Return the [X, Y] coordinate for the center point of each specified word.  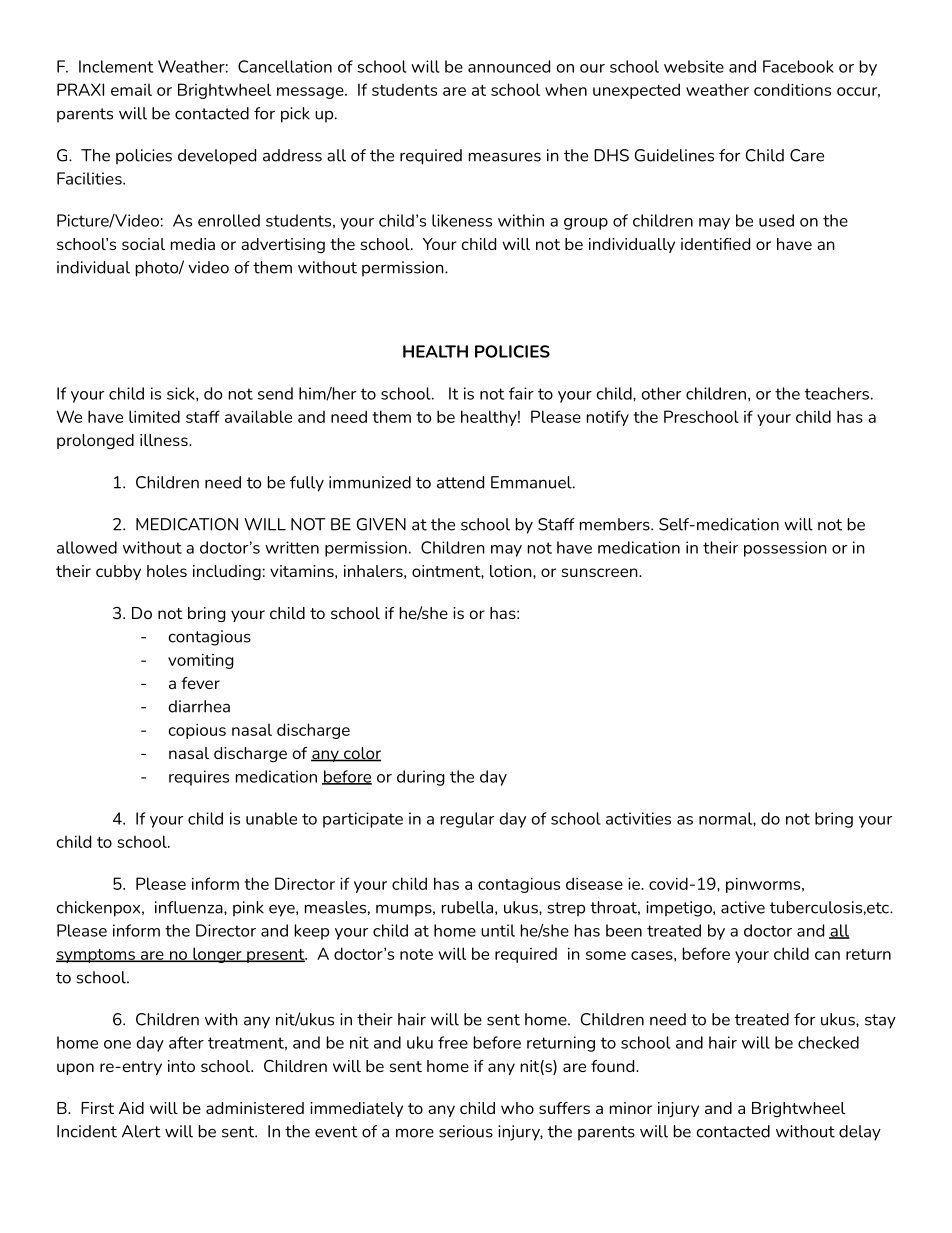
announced [509, 66]
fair [521, 393]
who [517, 1108]
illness [165, 440]
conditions [792, 89]
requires [199, 778]
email [131, 89]
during [421, 778]
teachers [837, 393]
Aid [131, 1108]
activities [638, 818]
